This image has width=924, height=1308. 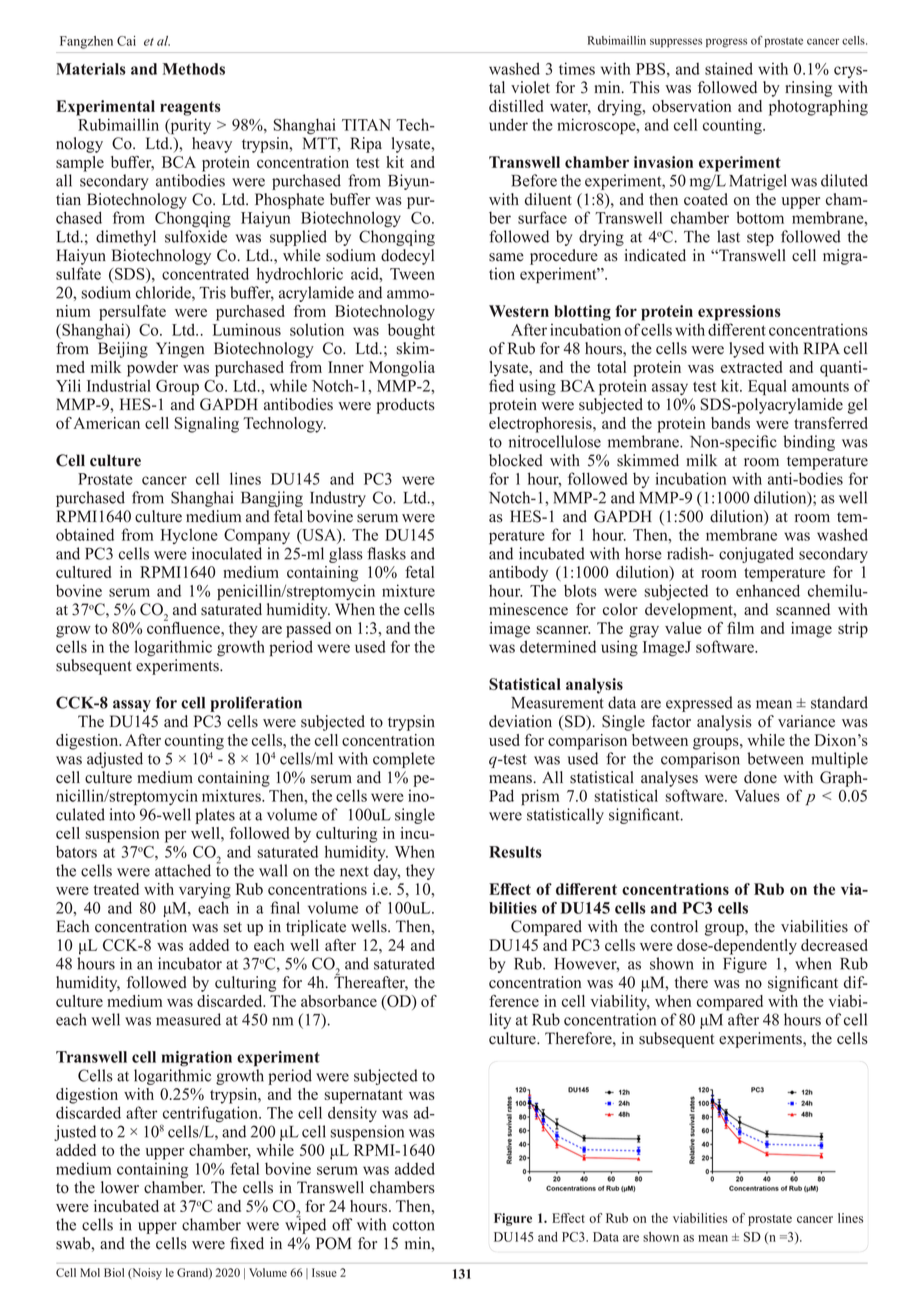 What do you see at coordinates (194, 69) in the image?
I see `Methods` at bounding box center [194, 69].
